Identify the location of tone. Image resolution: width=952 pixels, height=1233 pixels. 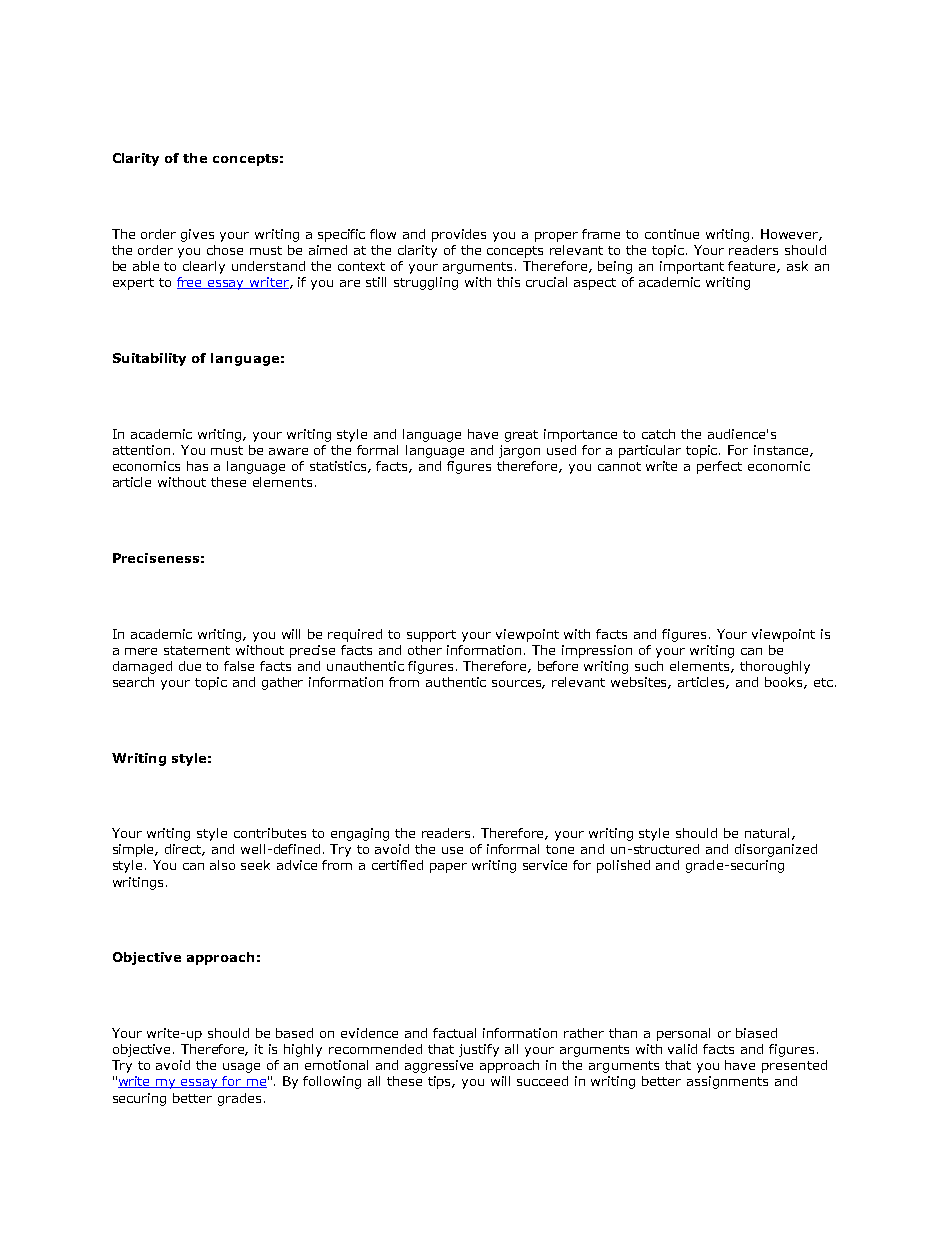
(560, 849).
